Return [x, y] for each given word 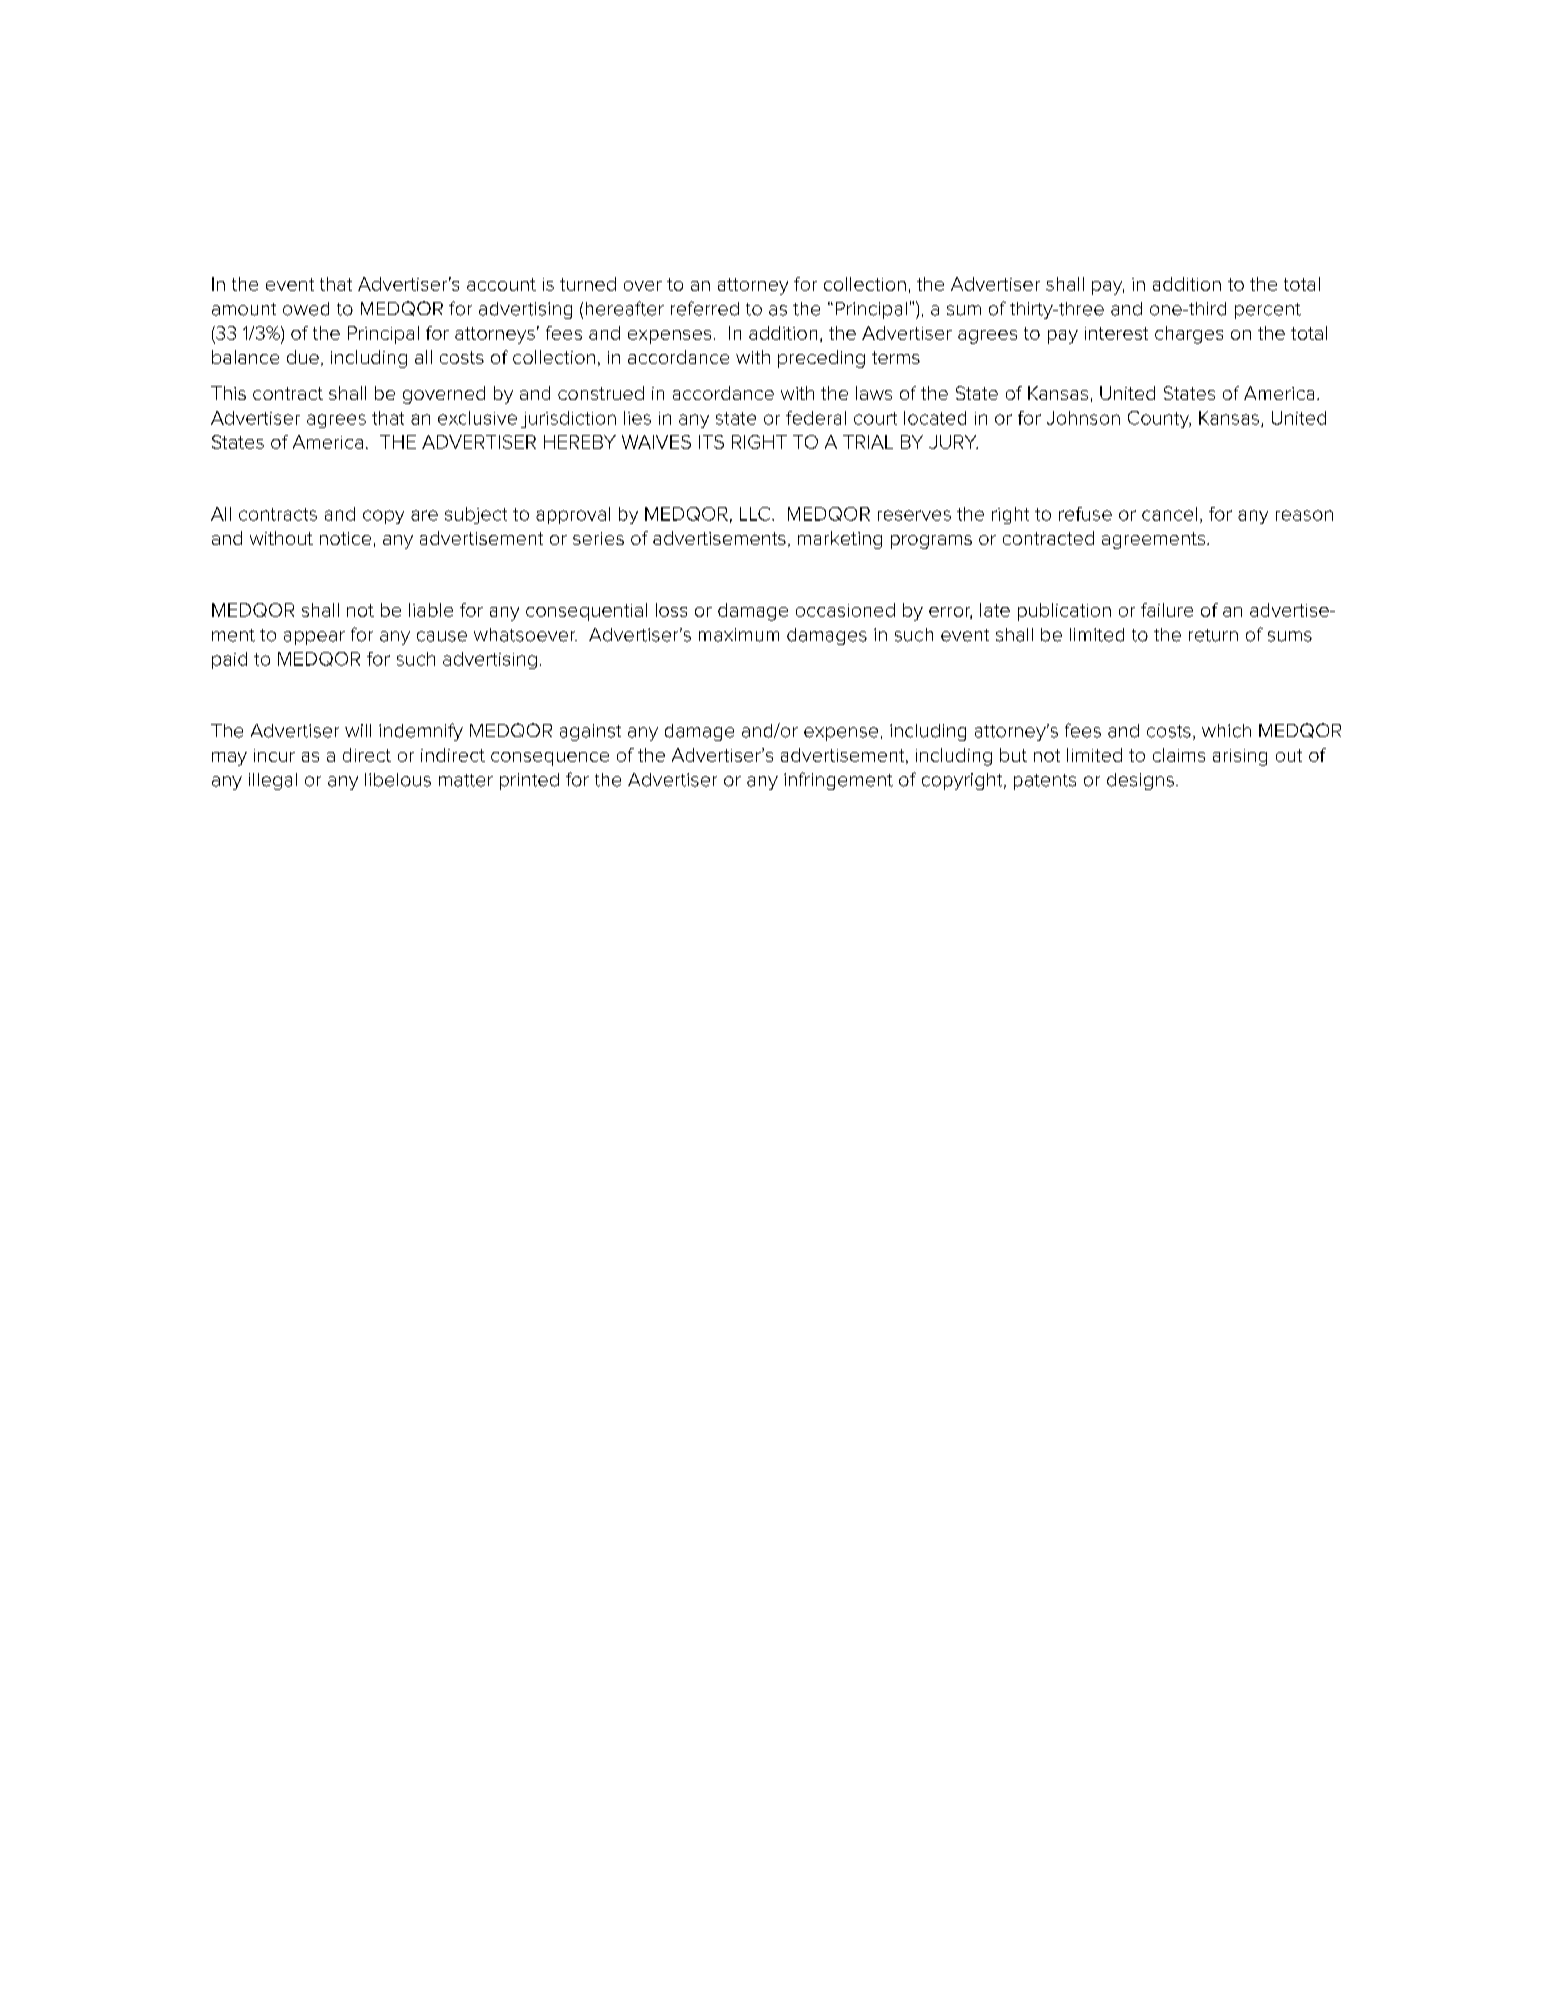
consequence [550, 759]
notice [345, 538]
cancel [1169, 514]
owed [306, 309]
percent [1268, 311]
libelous [398, 780]
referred [705, 308]
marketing [840, 540]
